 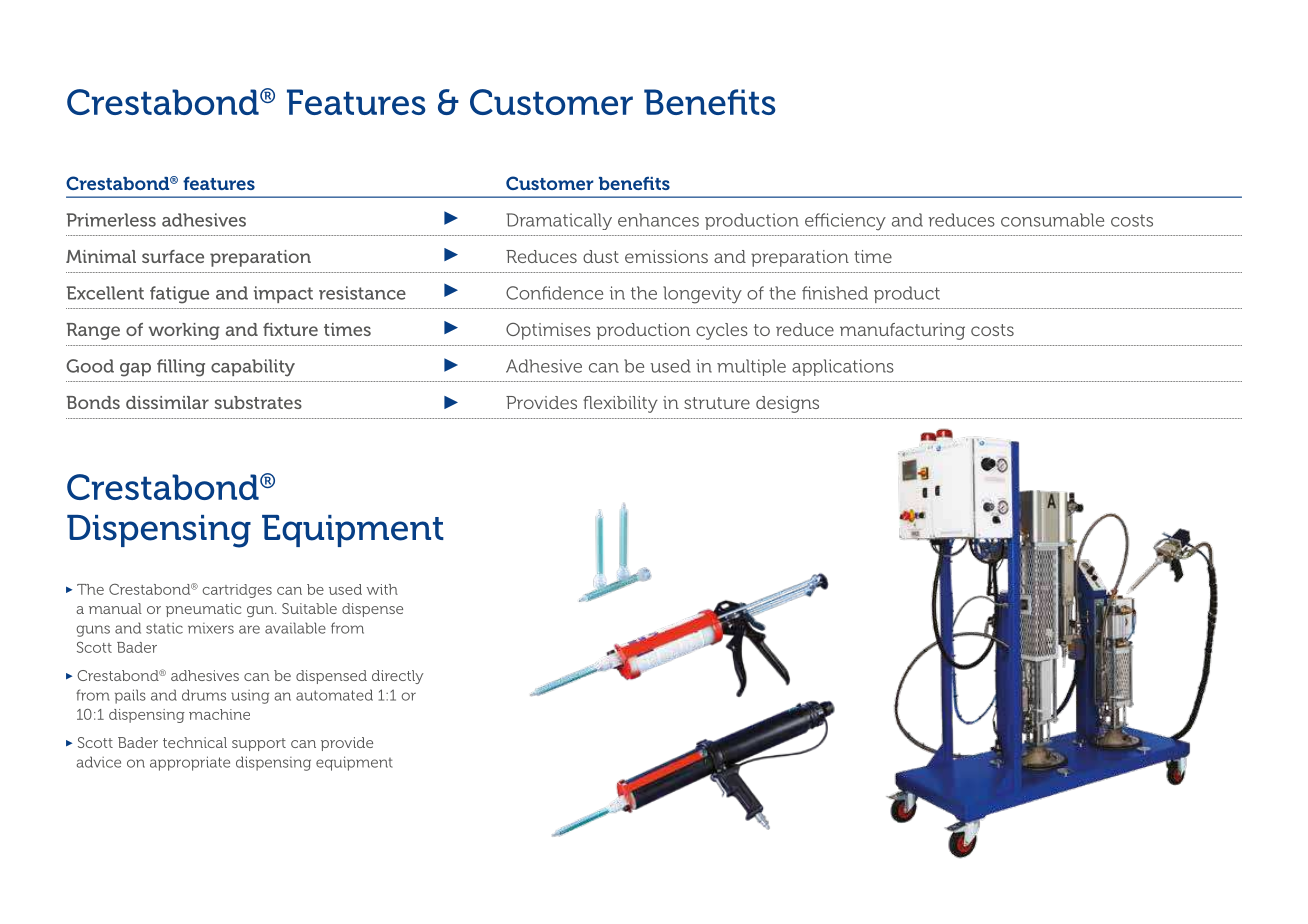 I want to click on filling, so click(x=181, y=368).
